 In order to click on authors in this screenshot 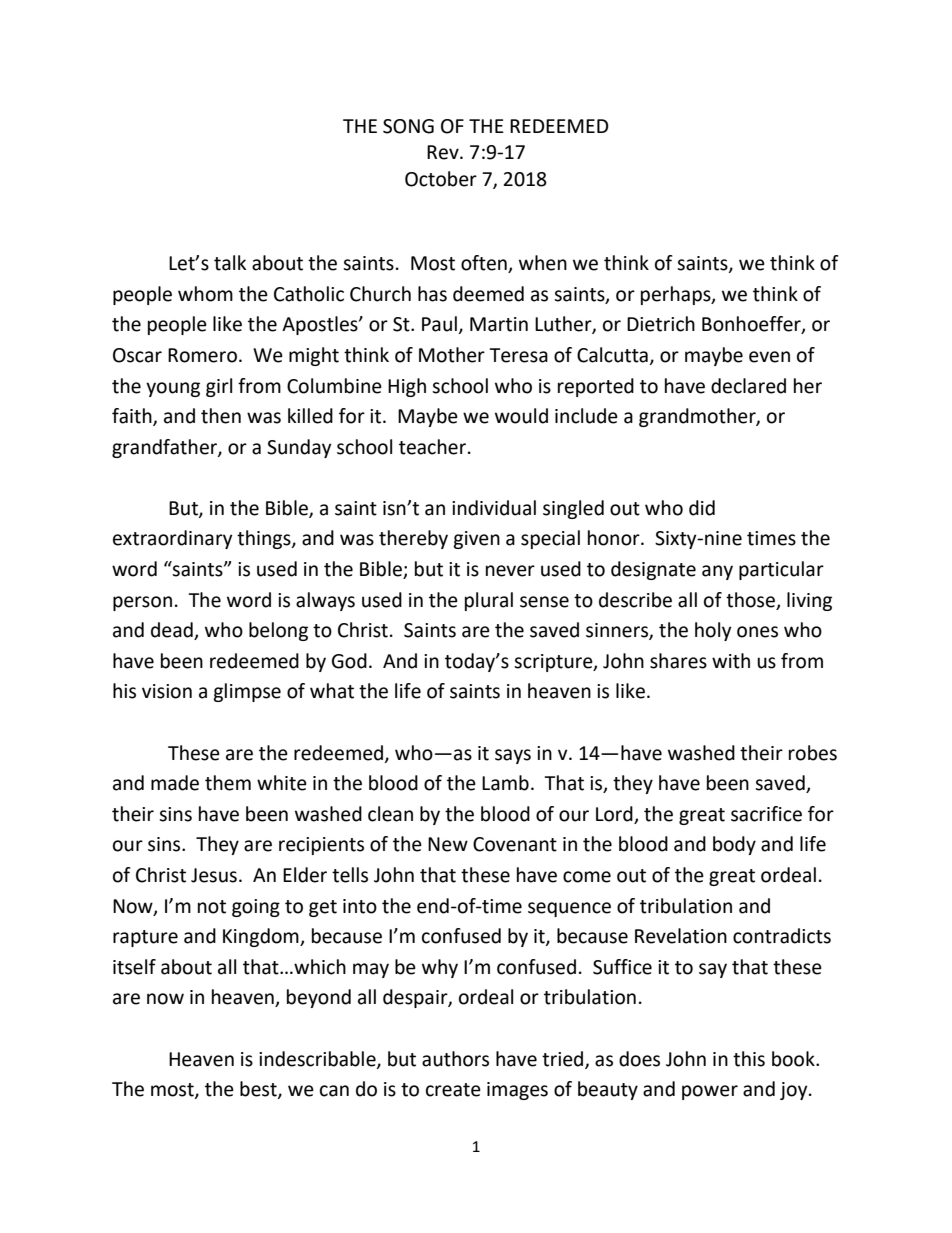, I will do `click(455, 1059)`.
